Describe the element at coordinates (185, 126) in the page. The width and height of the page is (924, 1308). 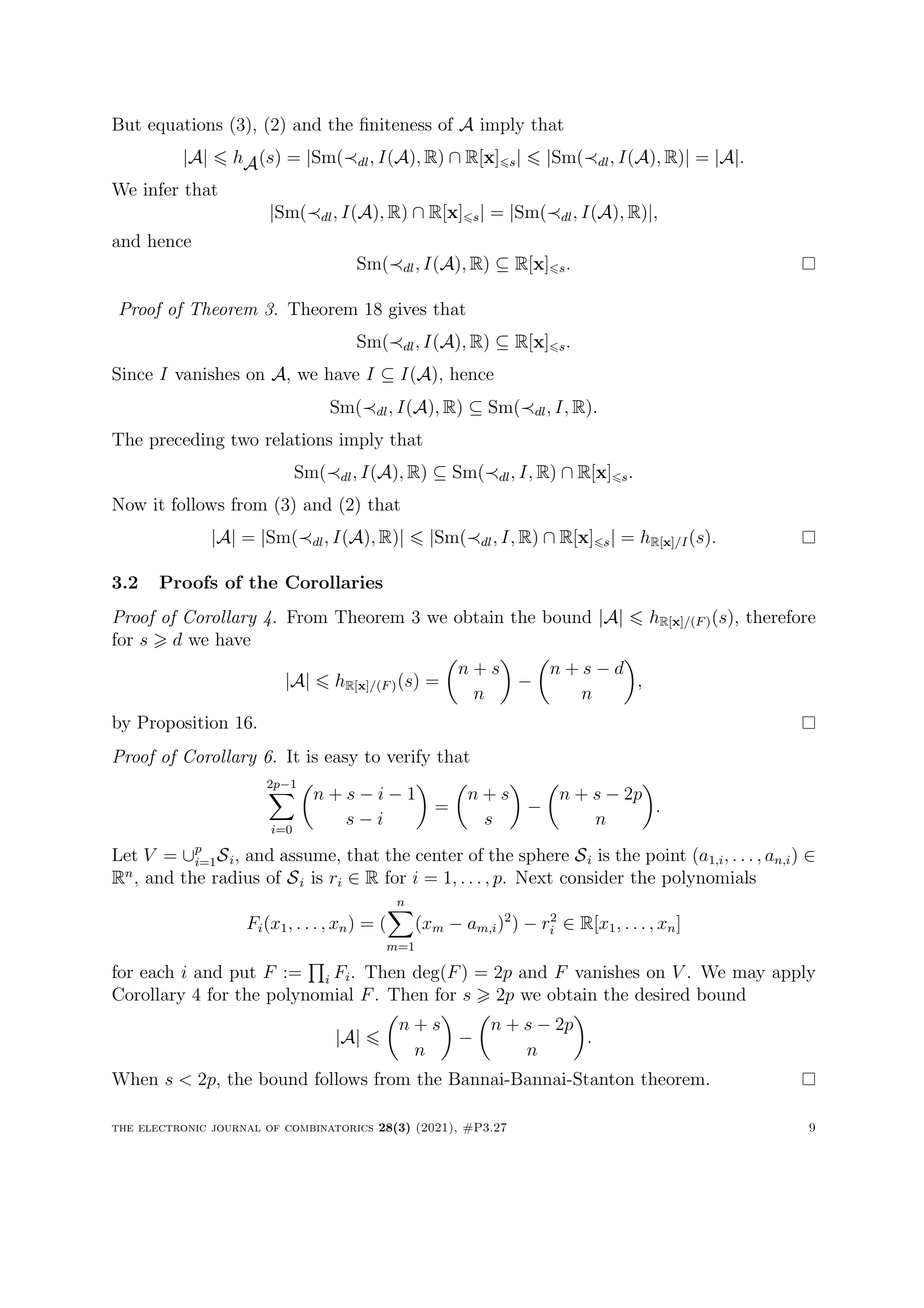
I see `equations` at that location.
